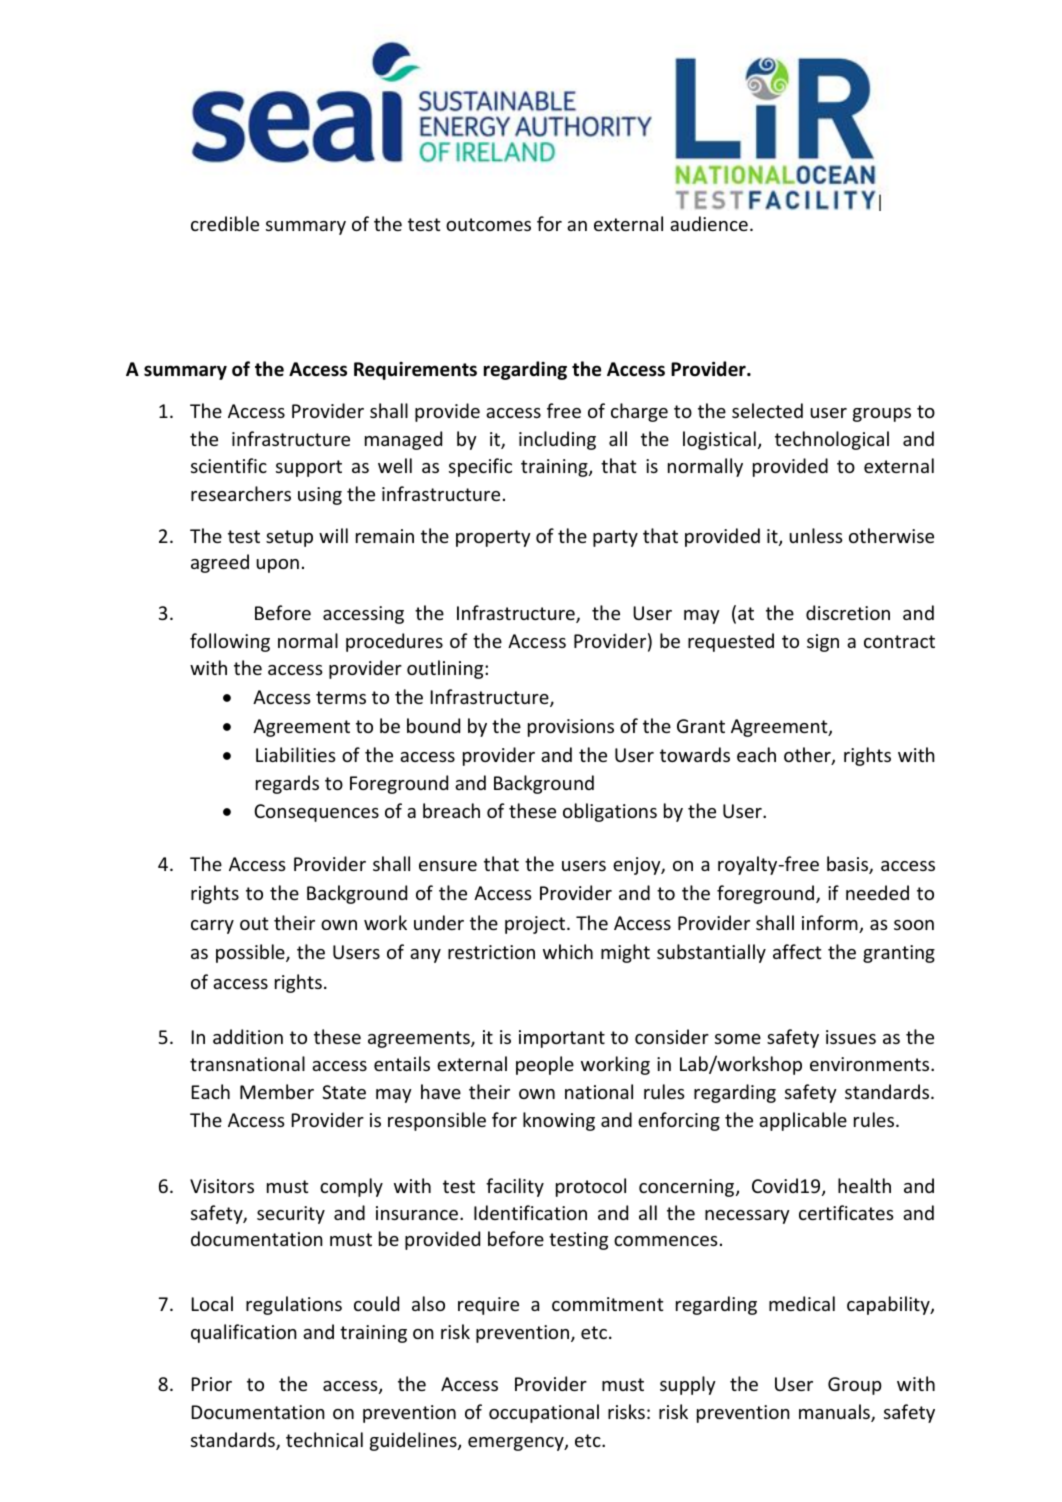 The width and height of the screenshot is (1062, 1502). Describe the element at coordinates (277, 1091) in the screenshot. I see `Member` at that location.
